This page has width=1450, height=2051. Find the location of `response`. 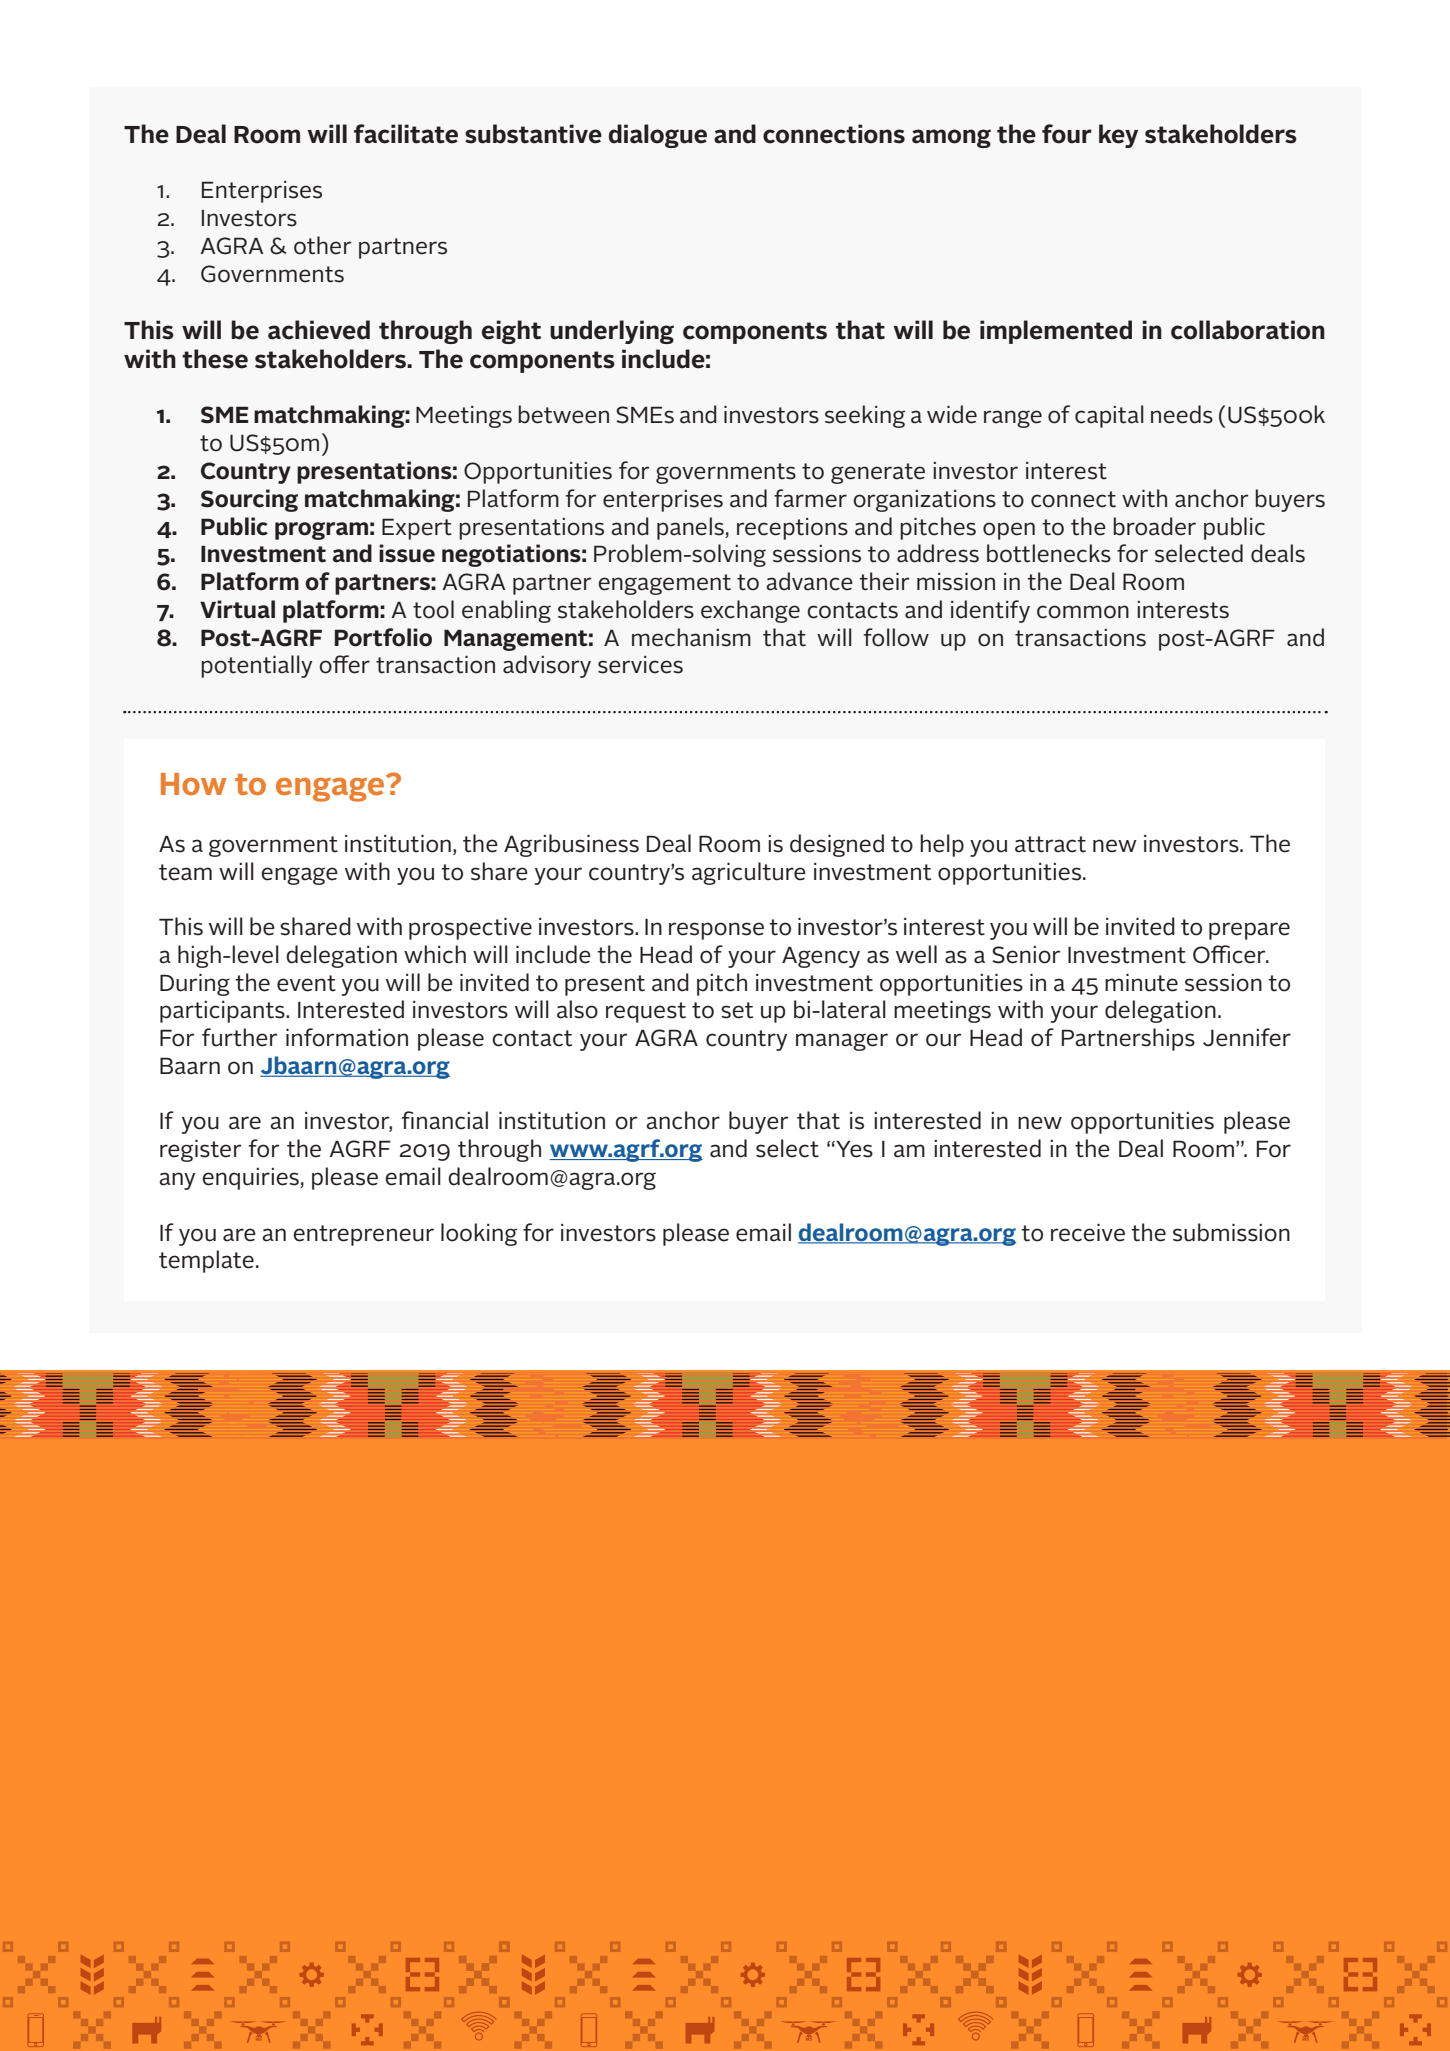

response is located at coordinates (716, 931).
